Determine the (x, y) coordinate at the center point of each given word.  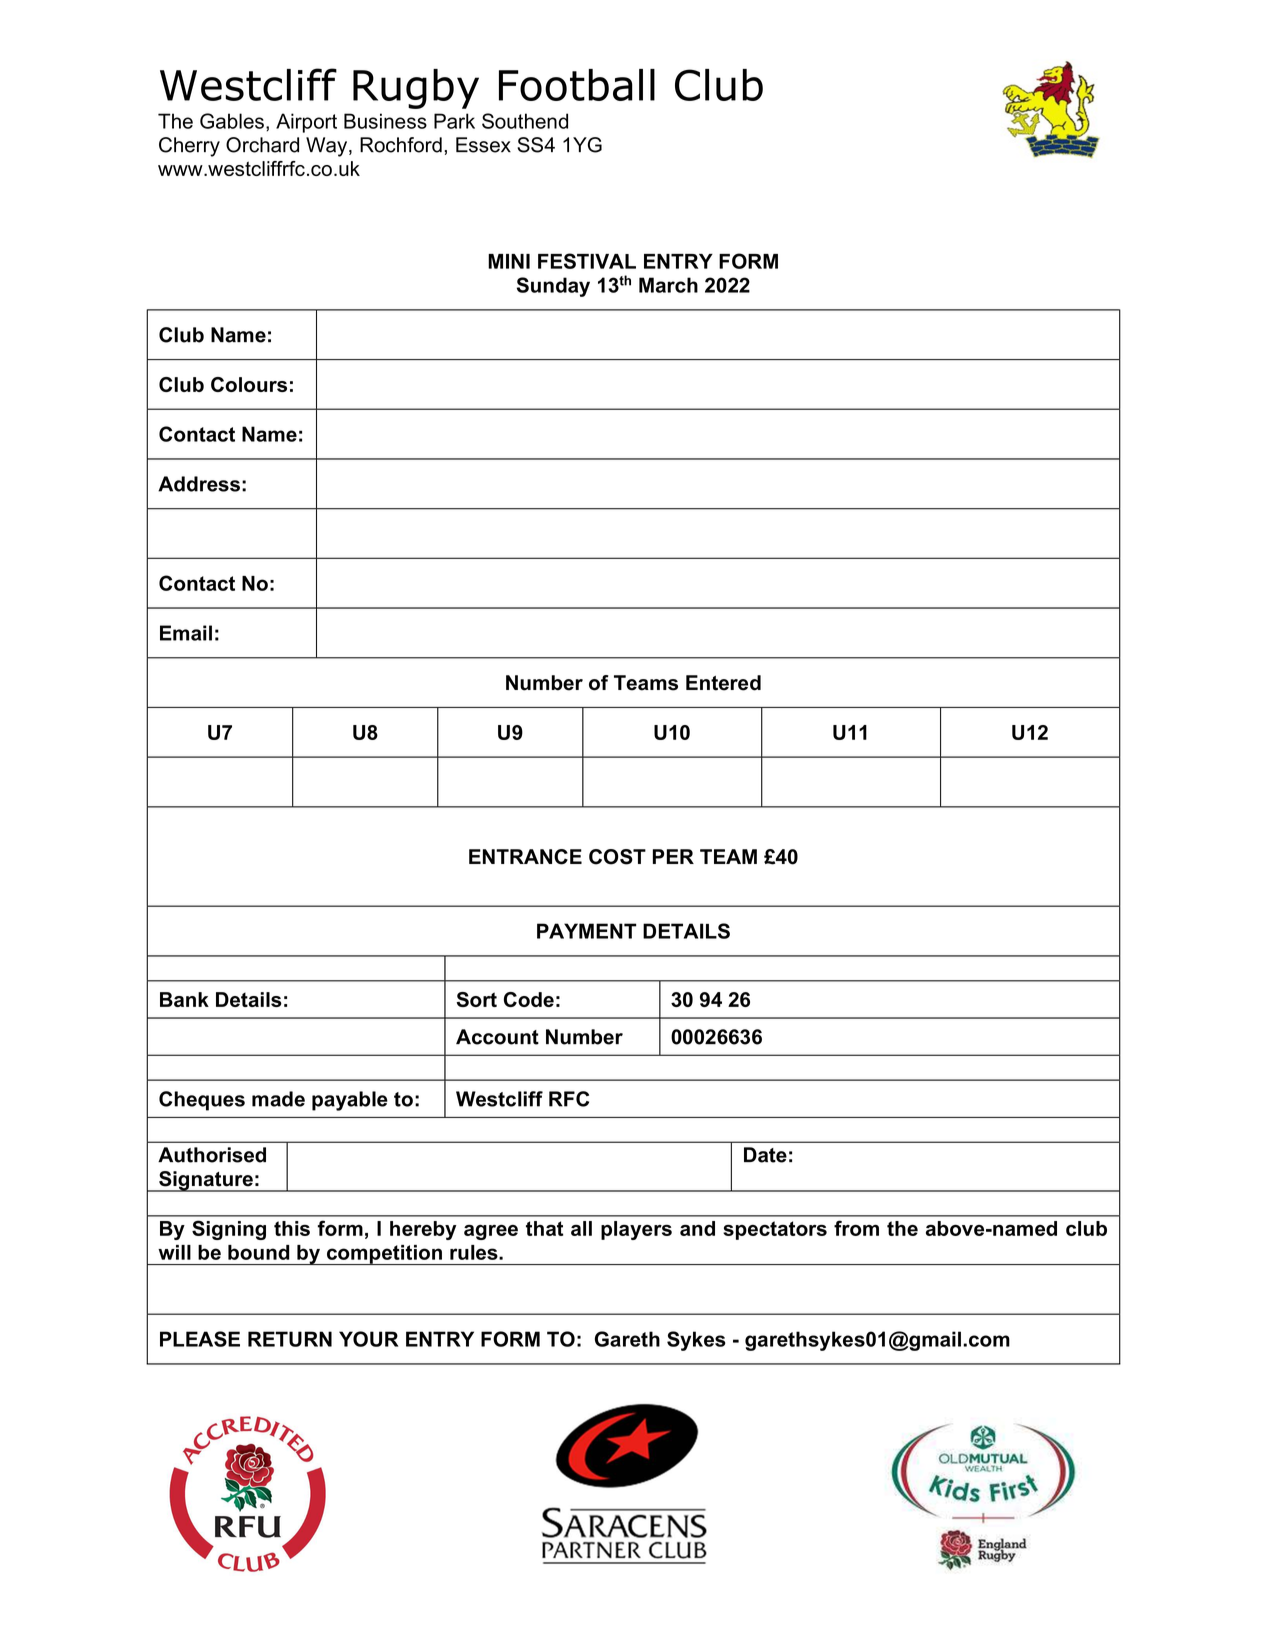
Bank (184, 999)
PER (673, 856)
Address (199, 484)
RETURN (290, 1339)
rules (475, 1252)
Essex (483, 145)
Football (577, 85)
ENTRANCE (525, 857)
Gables (232, 121)
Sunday (553, 287)
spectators (775, 1230)
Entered (723, 683)
